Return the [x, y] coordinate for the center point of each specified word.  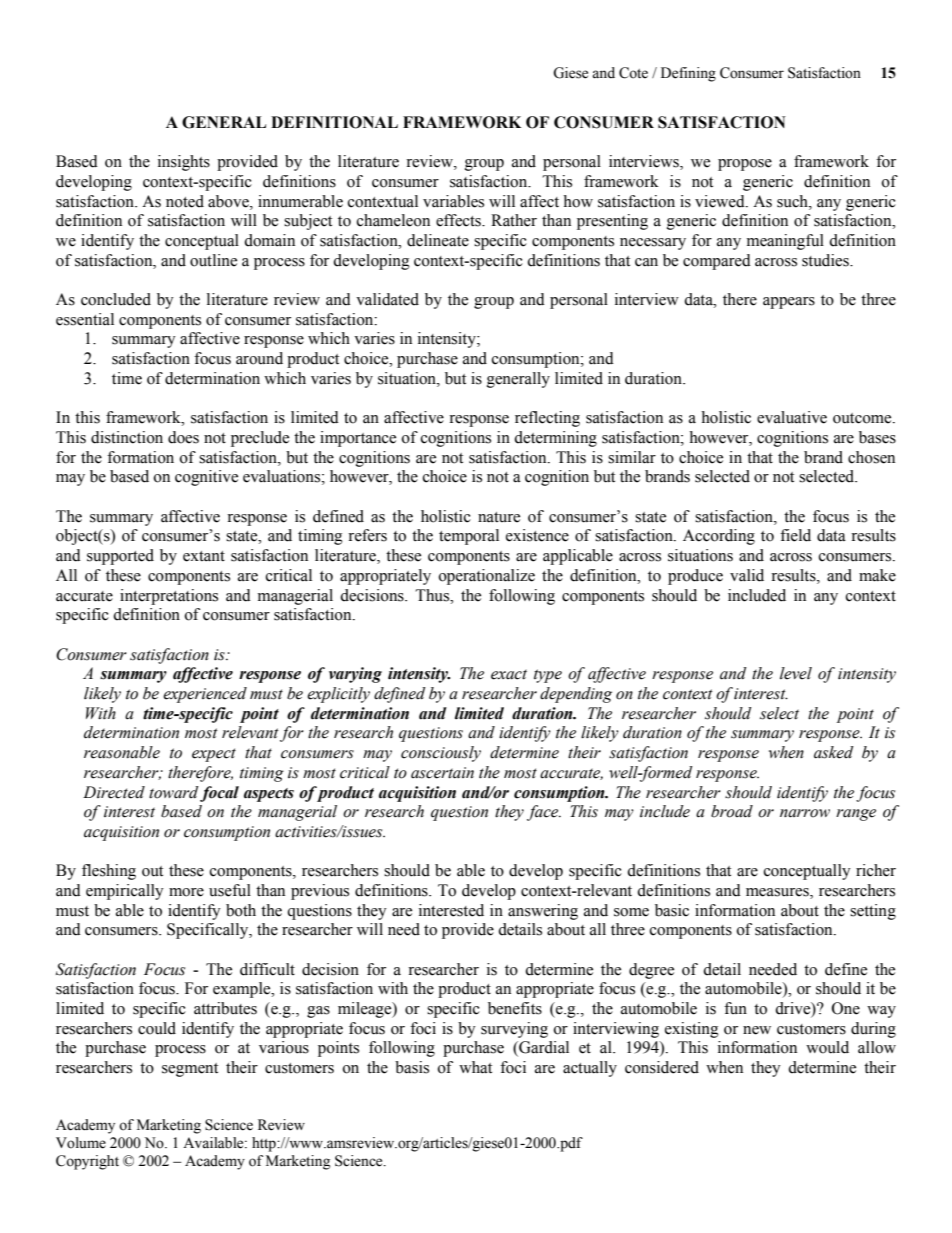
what [475, 1067]
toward [174, 792]
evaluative [792, 417]
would [827, 1047]
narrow [805, 813]
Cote [633, 73]
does [183, 437]
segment [190, 1070]
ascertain [442, 773]
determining [555, 439]
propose [745, 165]
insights [184, 163]
